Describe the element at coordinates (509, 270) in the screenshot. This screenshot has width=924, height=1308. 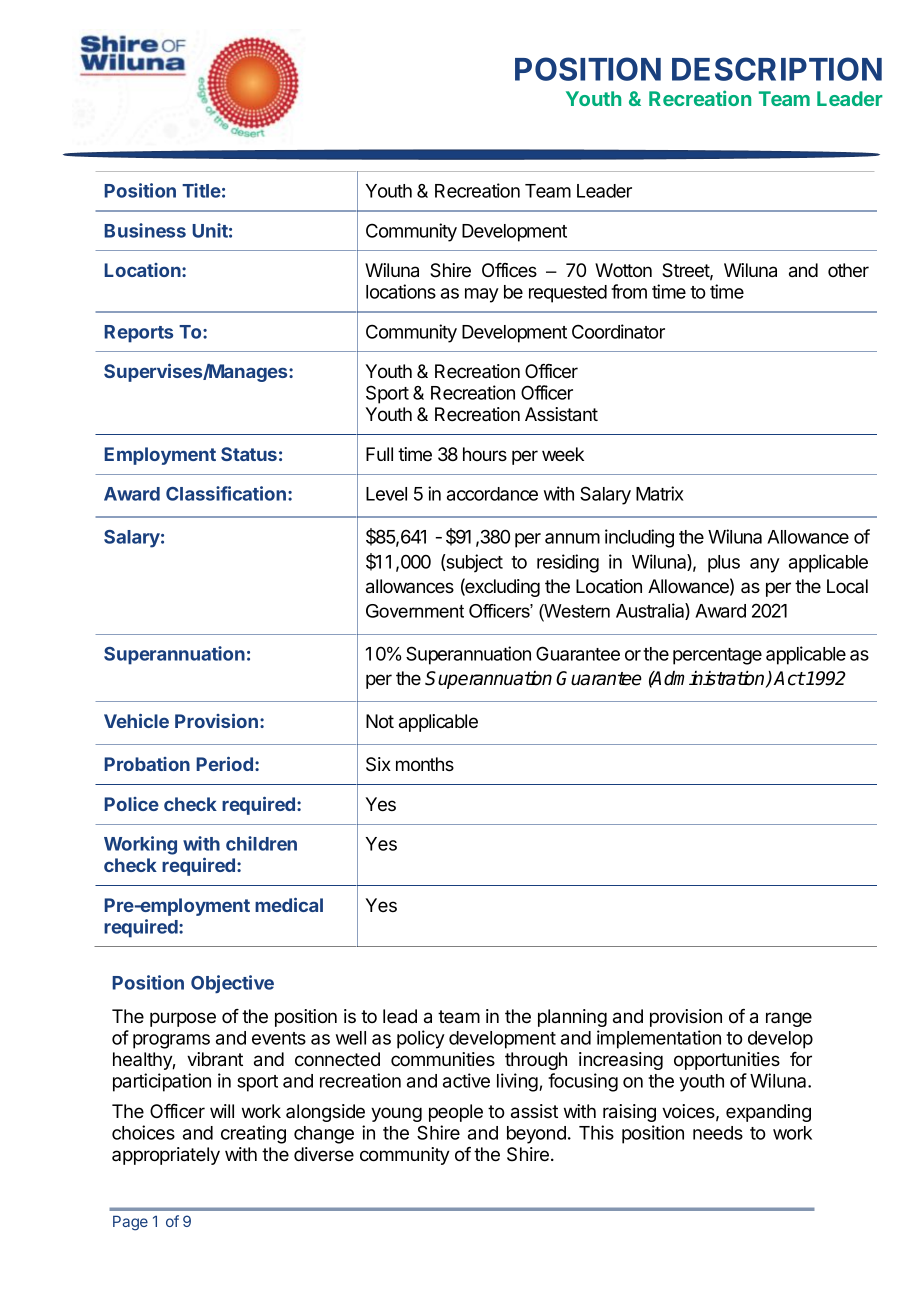
I see `Offices` at that location.
